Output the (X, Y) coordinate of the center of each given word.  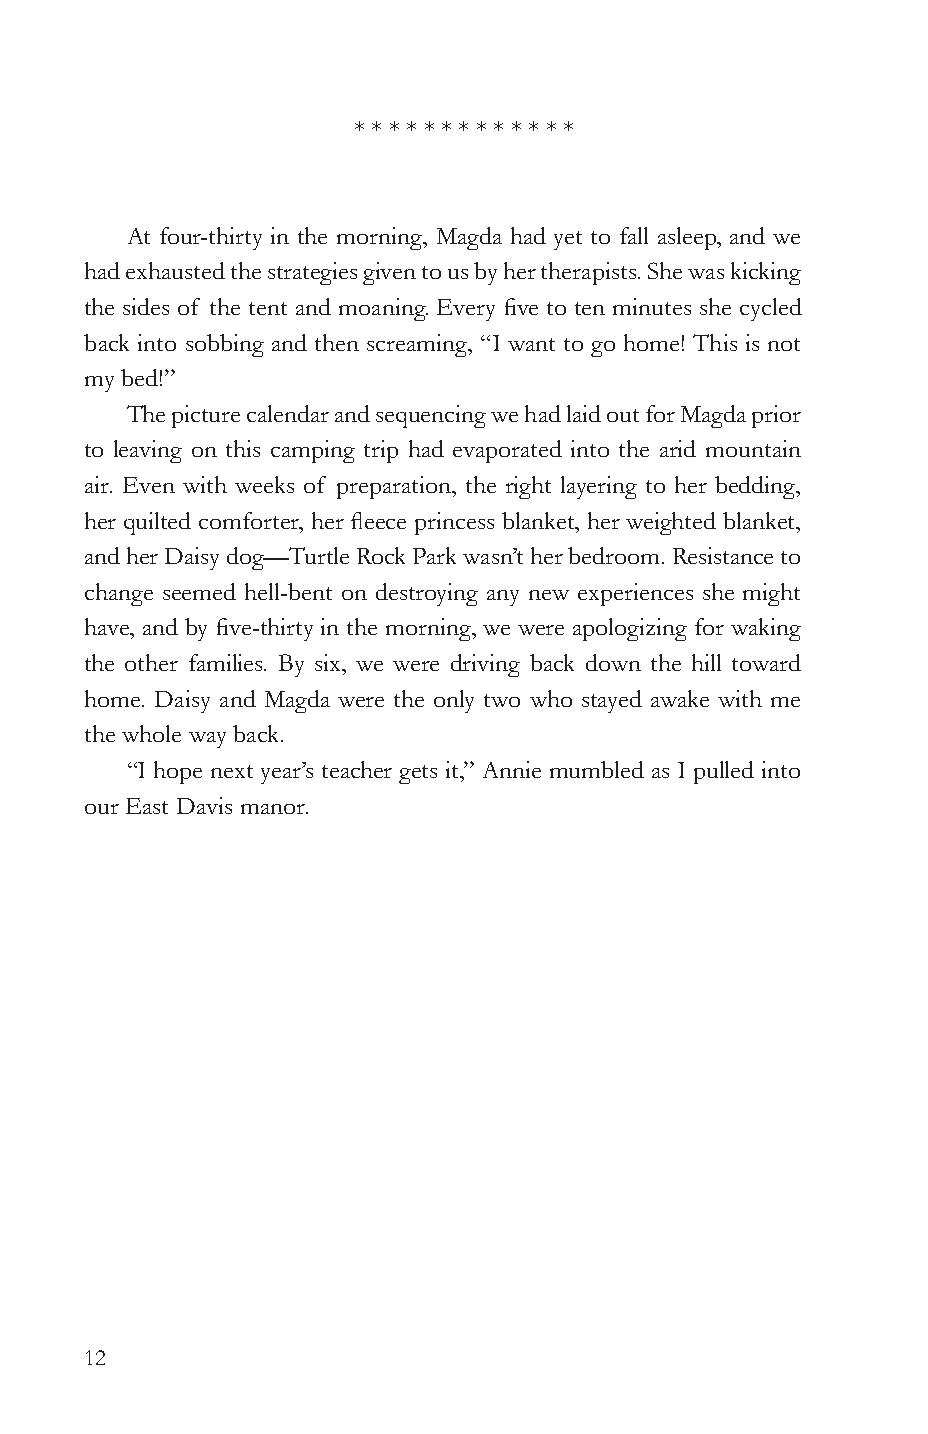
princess (454, 523)
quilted (157, 523)
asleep (688, 238)
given (389, 273)
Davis (204, 805)
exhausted (175, 270)
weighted (671, 523)
